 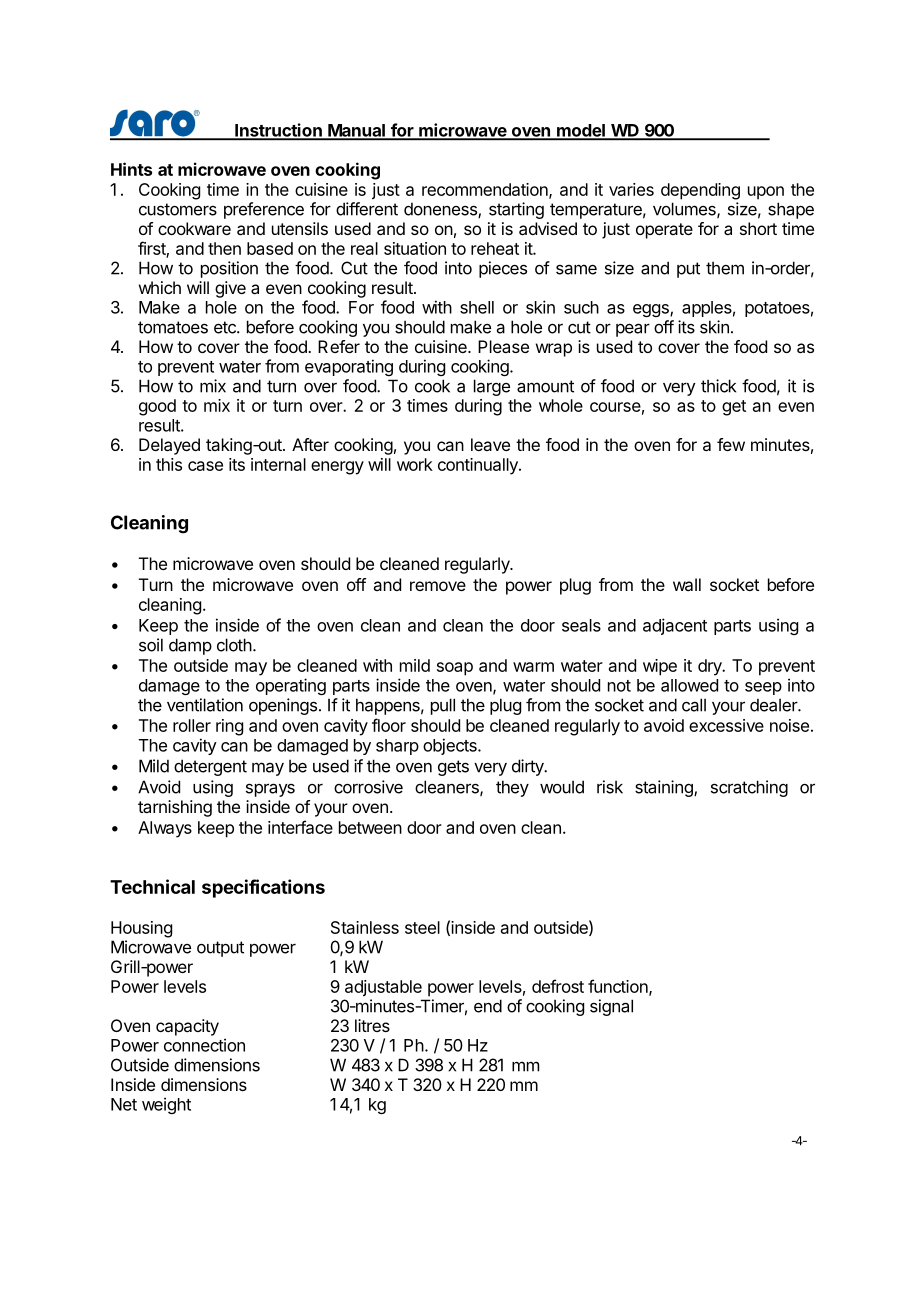 I want to click on few, so click(x=731, y=444).
